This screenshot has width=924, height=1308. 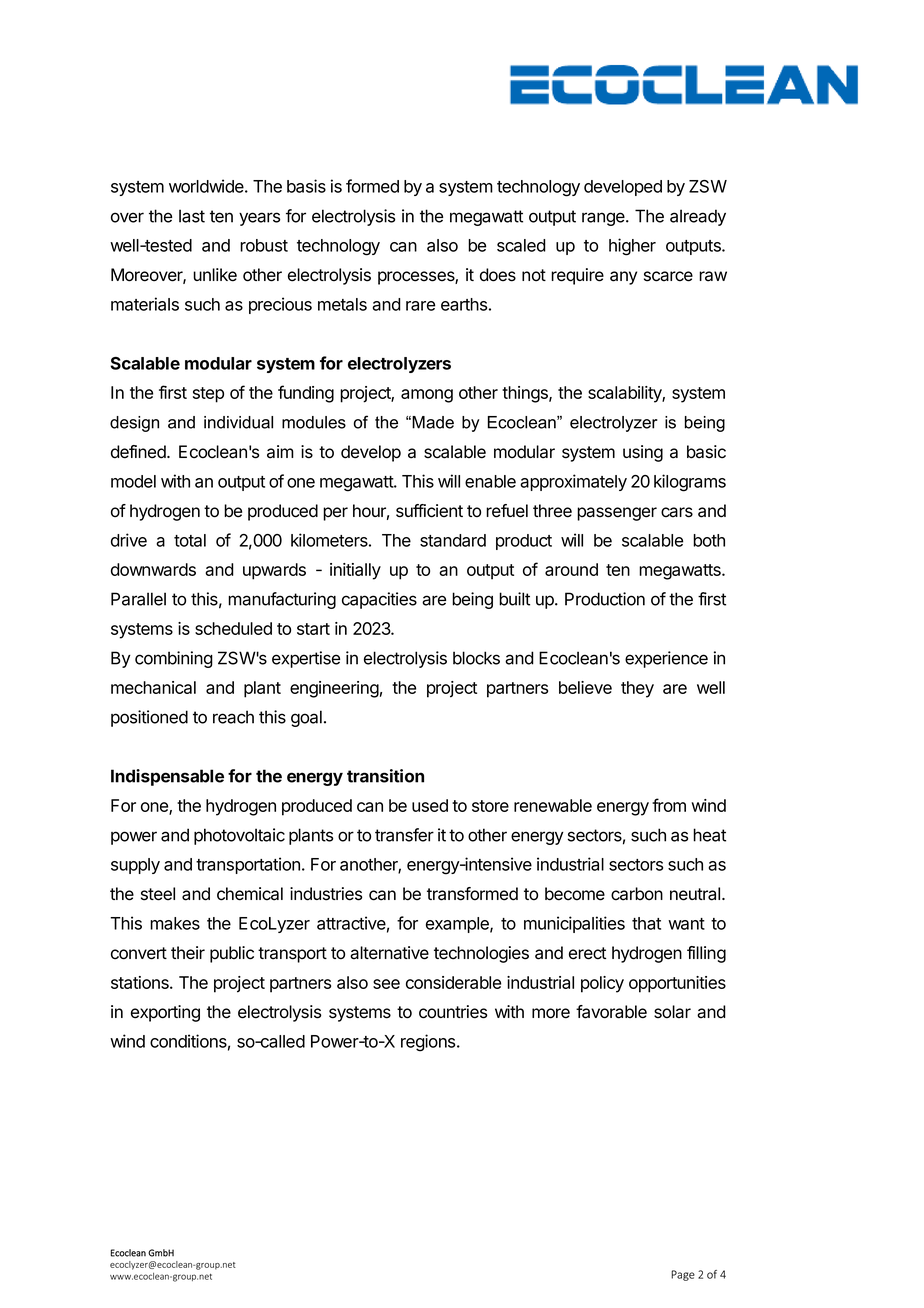 I want to click on rare, so click(x=420, y=306).
